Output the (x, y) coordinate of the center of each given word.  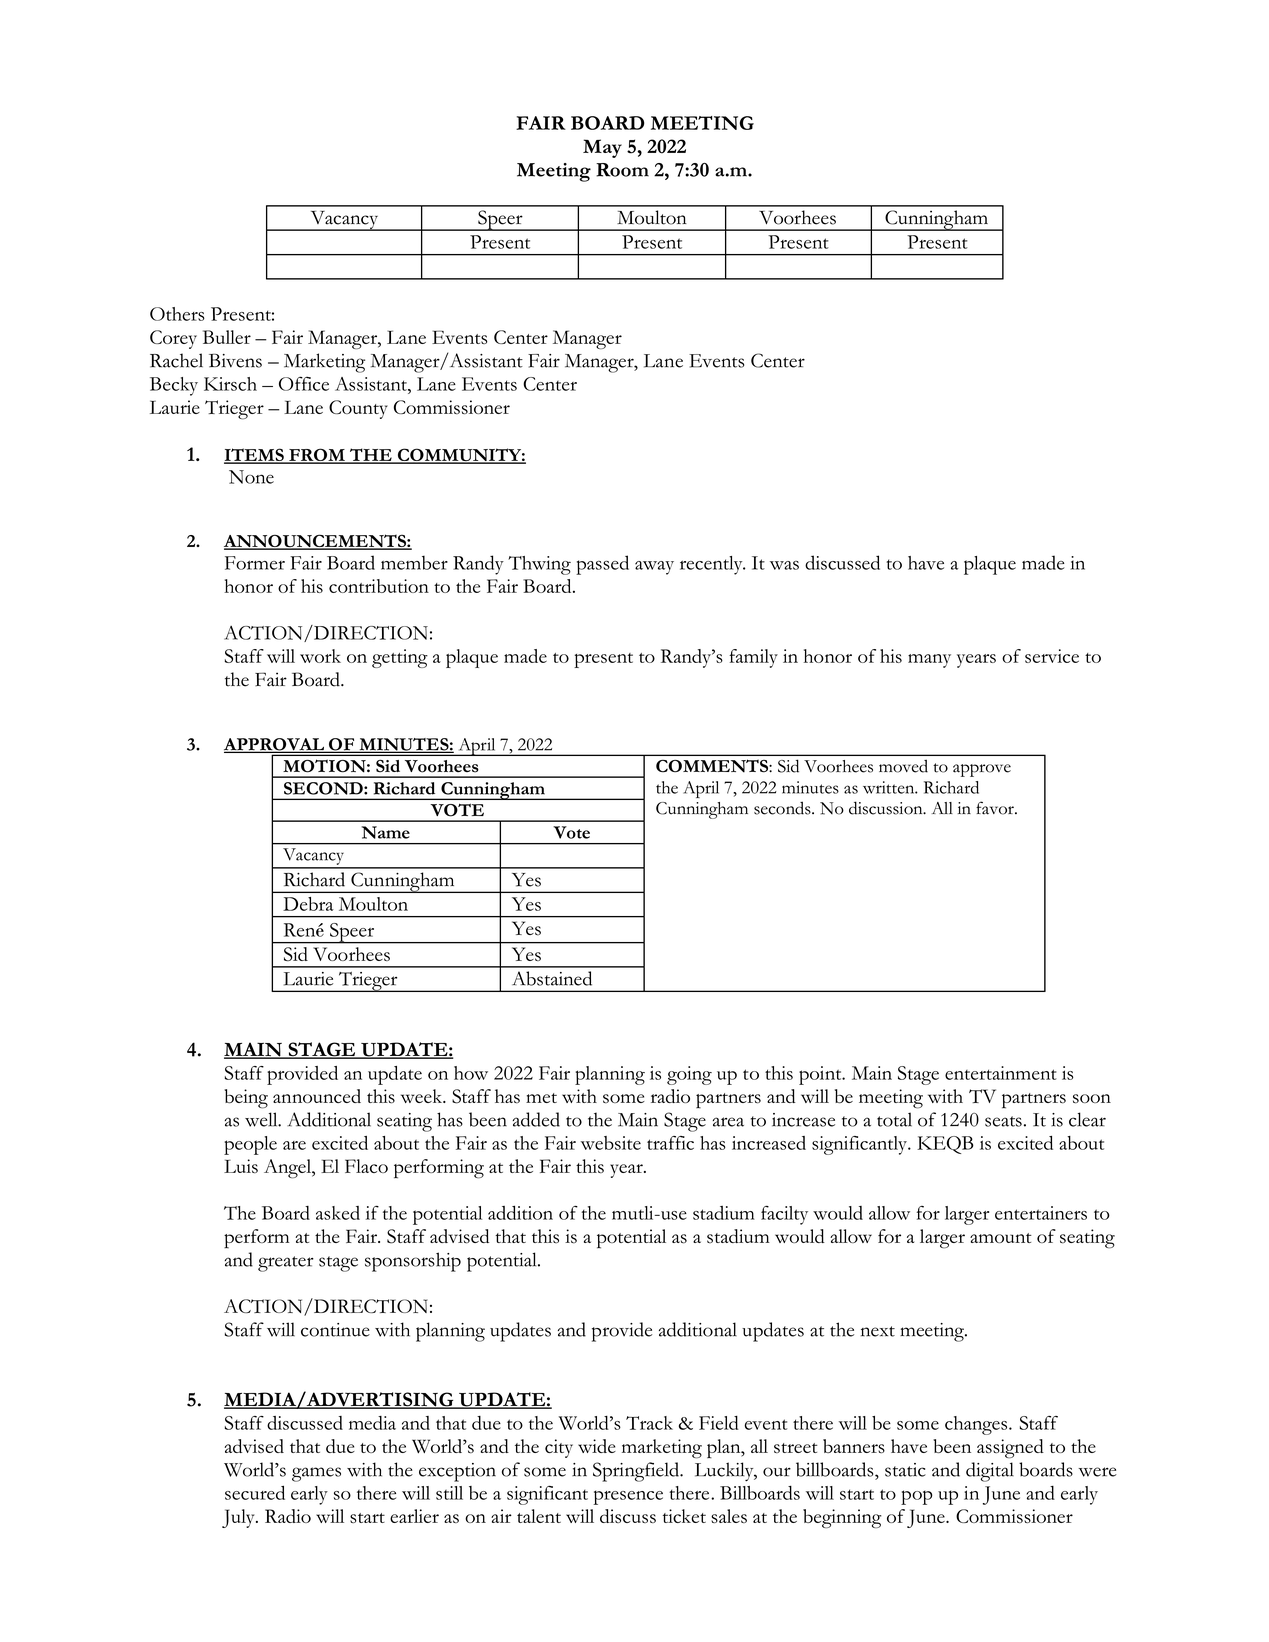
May (602, 148)
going (689, 1075)
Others (177, 314)
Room (622, 170)
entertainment (1001, 1073)
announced (317, 1096)
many (929, 661)
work (320, 656)
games (316, 1474)
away (654, 568)
